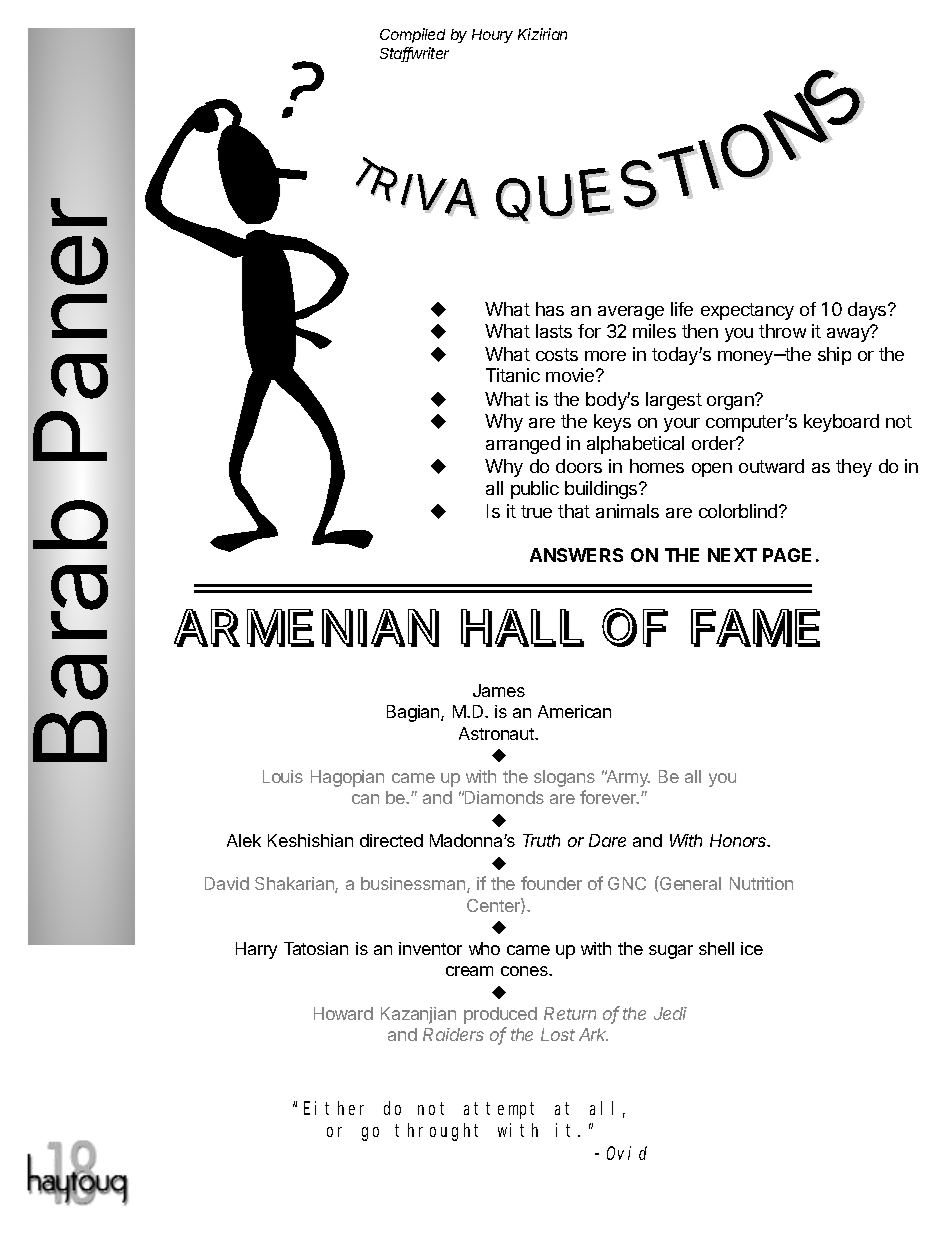  I want to click on ANSWERS, so click(576, 555).
